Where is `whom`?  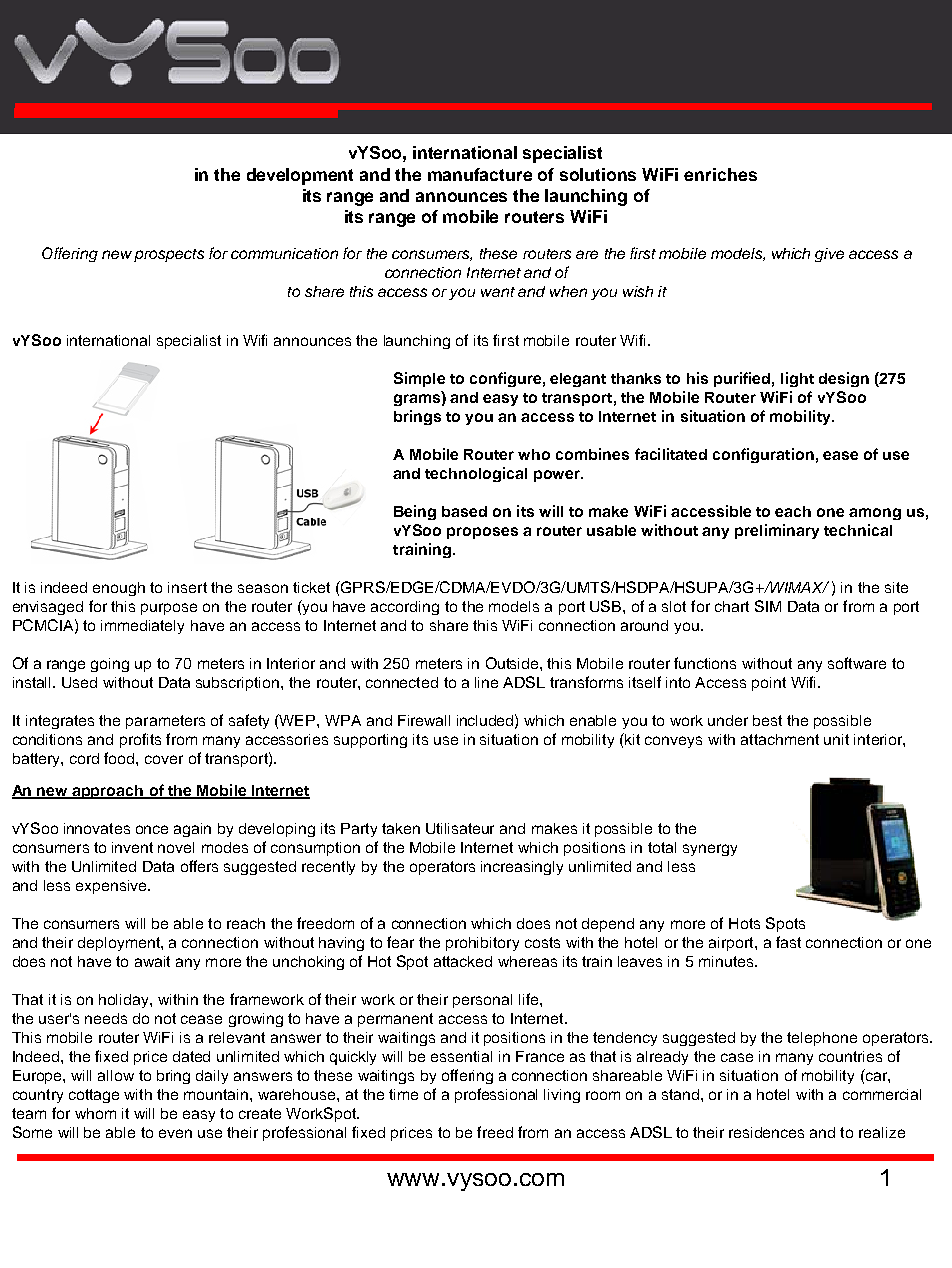 whom is located at coordinates (95, 1113).
